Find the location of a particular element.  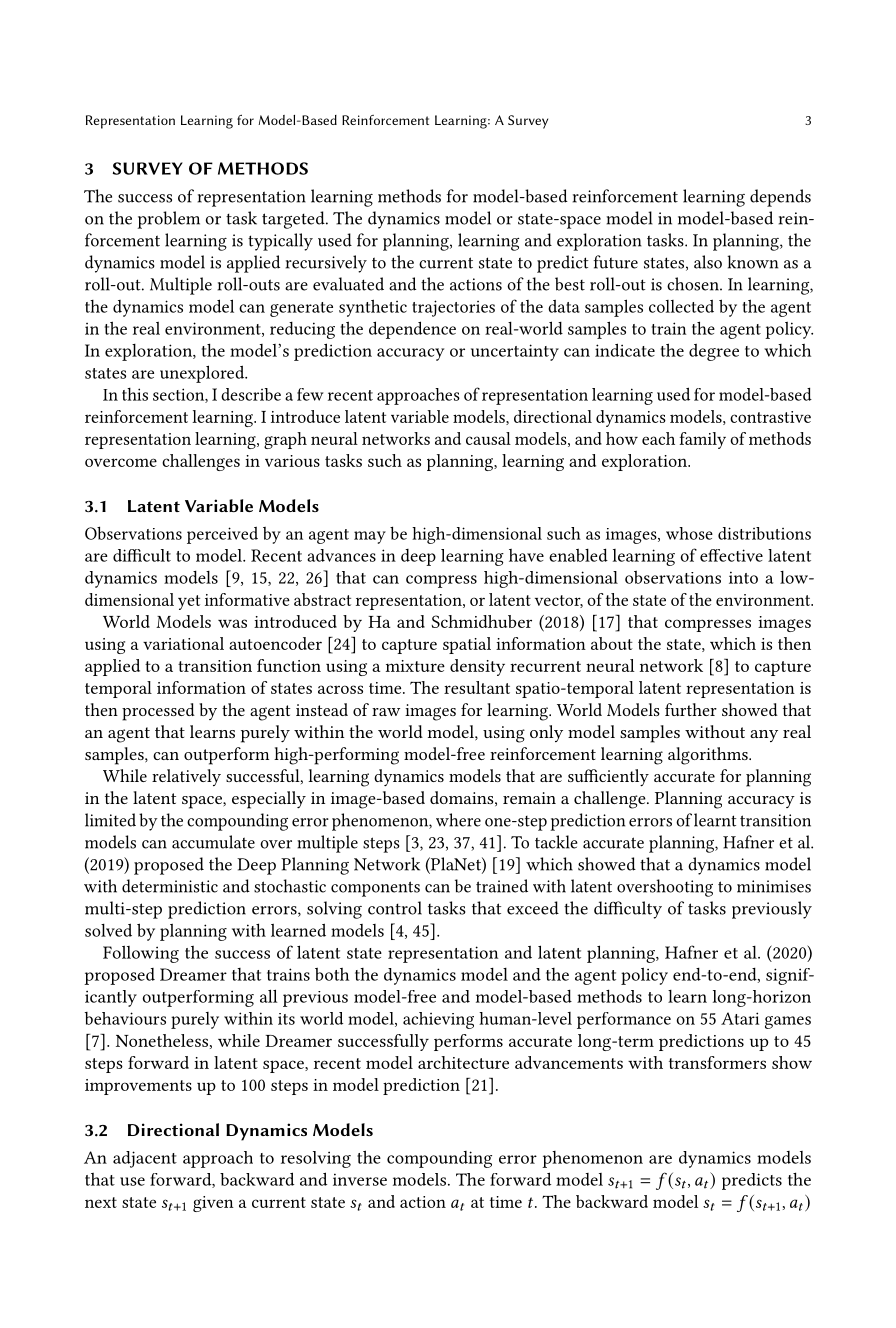

processed is located at coordinates (158, 712).
